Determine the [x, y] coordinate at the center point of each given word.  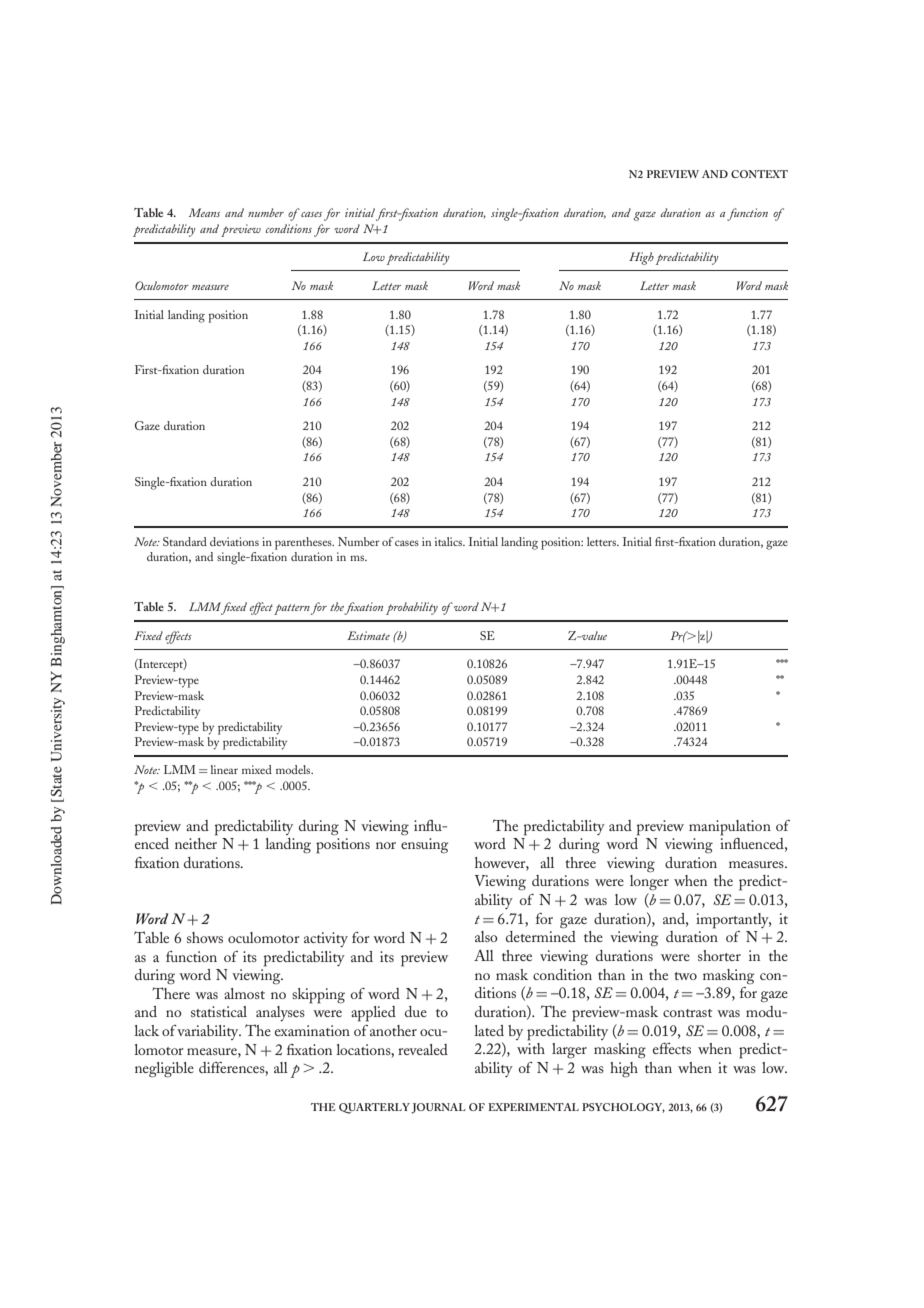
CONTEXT [759, 174]
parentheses [304, 543]
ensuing [424, 845]
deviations [234, 541]
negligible [164, 1070]
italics [450, 541]
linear [224, 769]
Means [204, 212]
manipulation [730, 828]
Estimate [368, 635]
